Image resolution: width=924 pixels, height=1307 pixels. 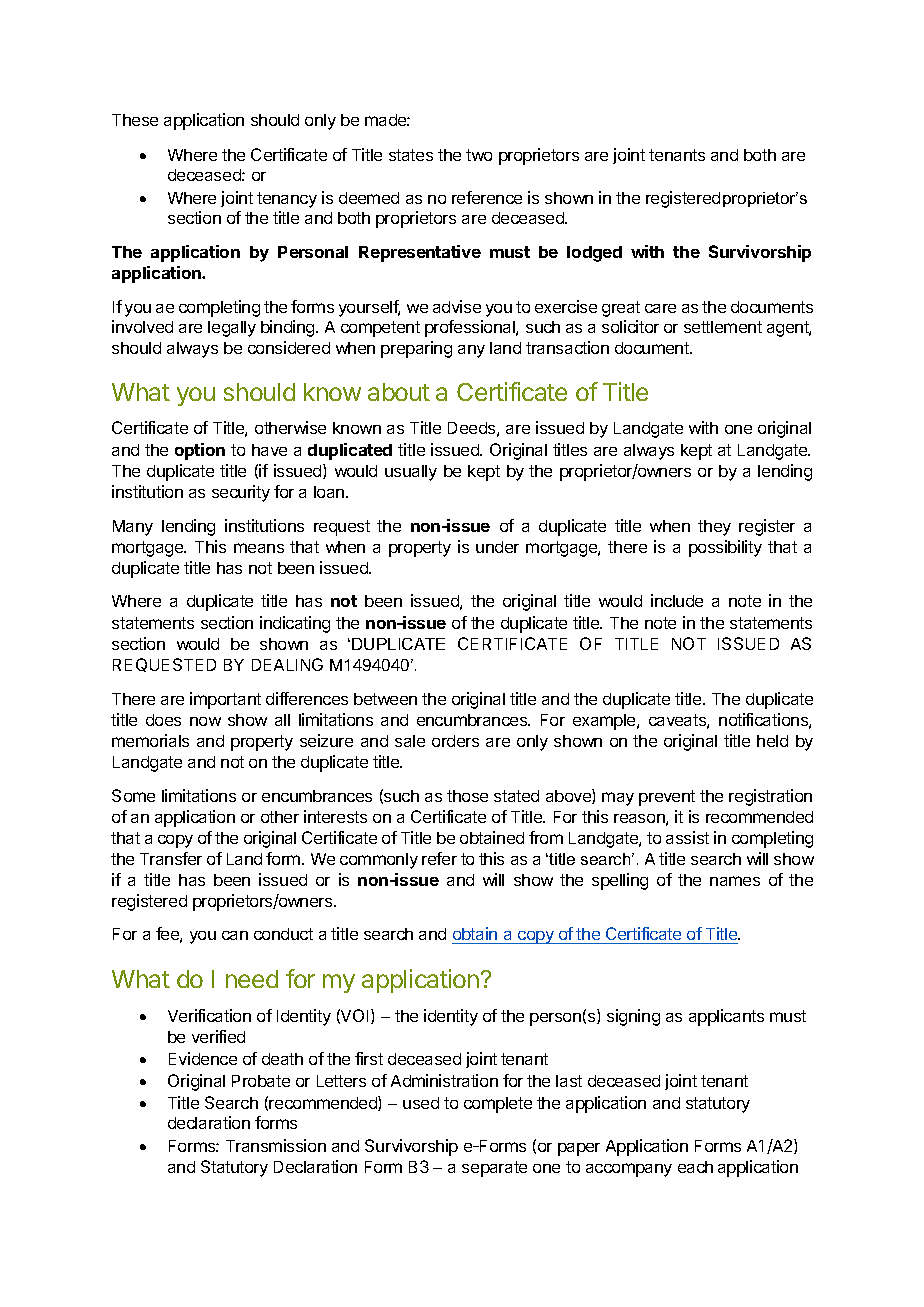 What do you see at coordinates (421, 1103) in the screenshot?
I see `used` at bounding box center [421, 1103].
